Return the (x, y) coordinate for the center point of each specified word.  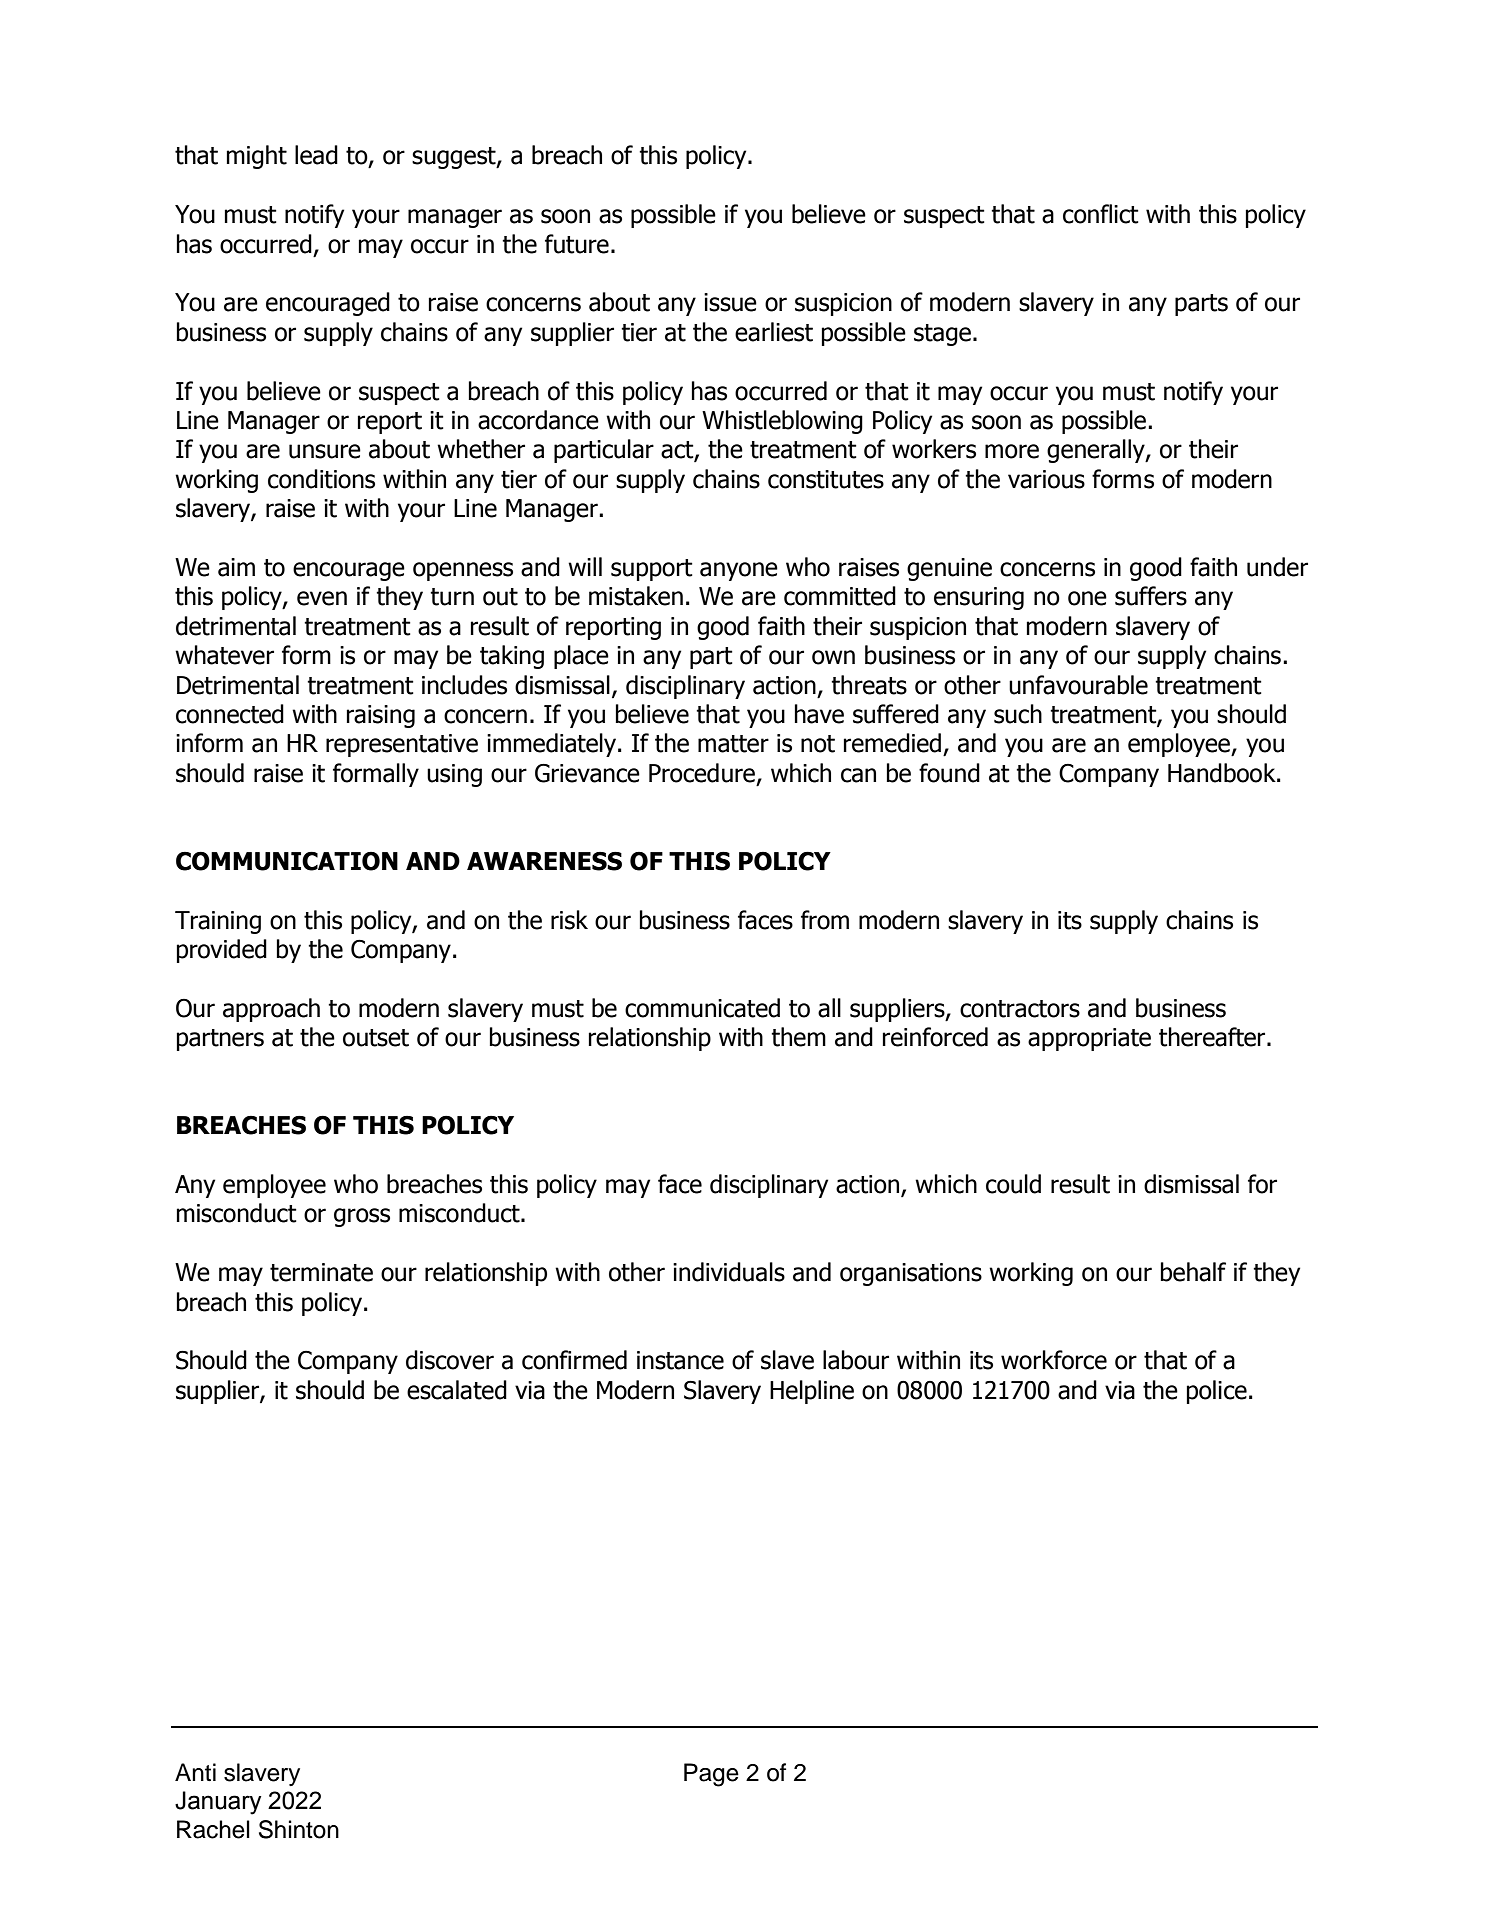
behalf (1193, 1272)
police (1217, 1392)
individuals (729, 1272)
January (218, 1803)
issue (730, 302)
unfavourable (1078, 685)
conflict (1101, 214)
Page (711, 1775)
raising (381, 716)
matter (733, 744)
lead (316, 155)
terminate (321, 1272)
